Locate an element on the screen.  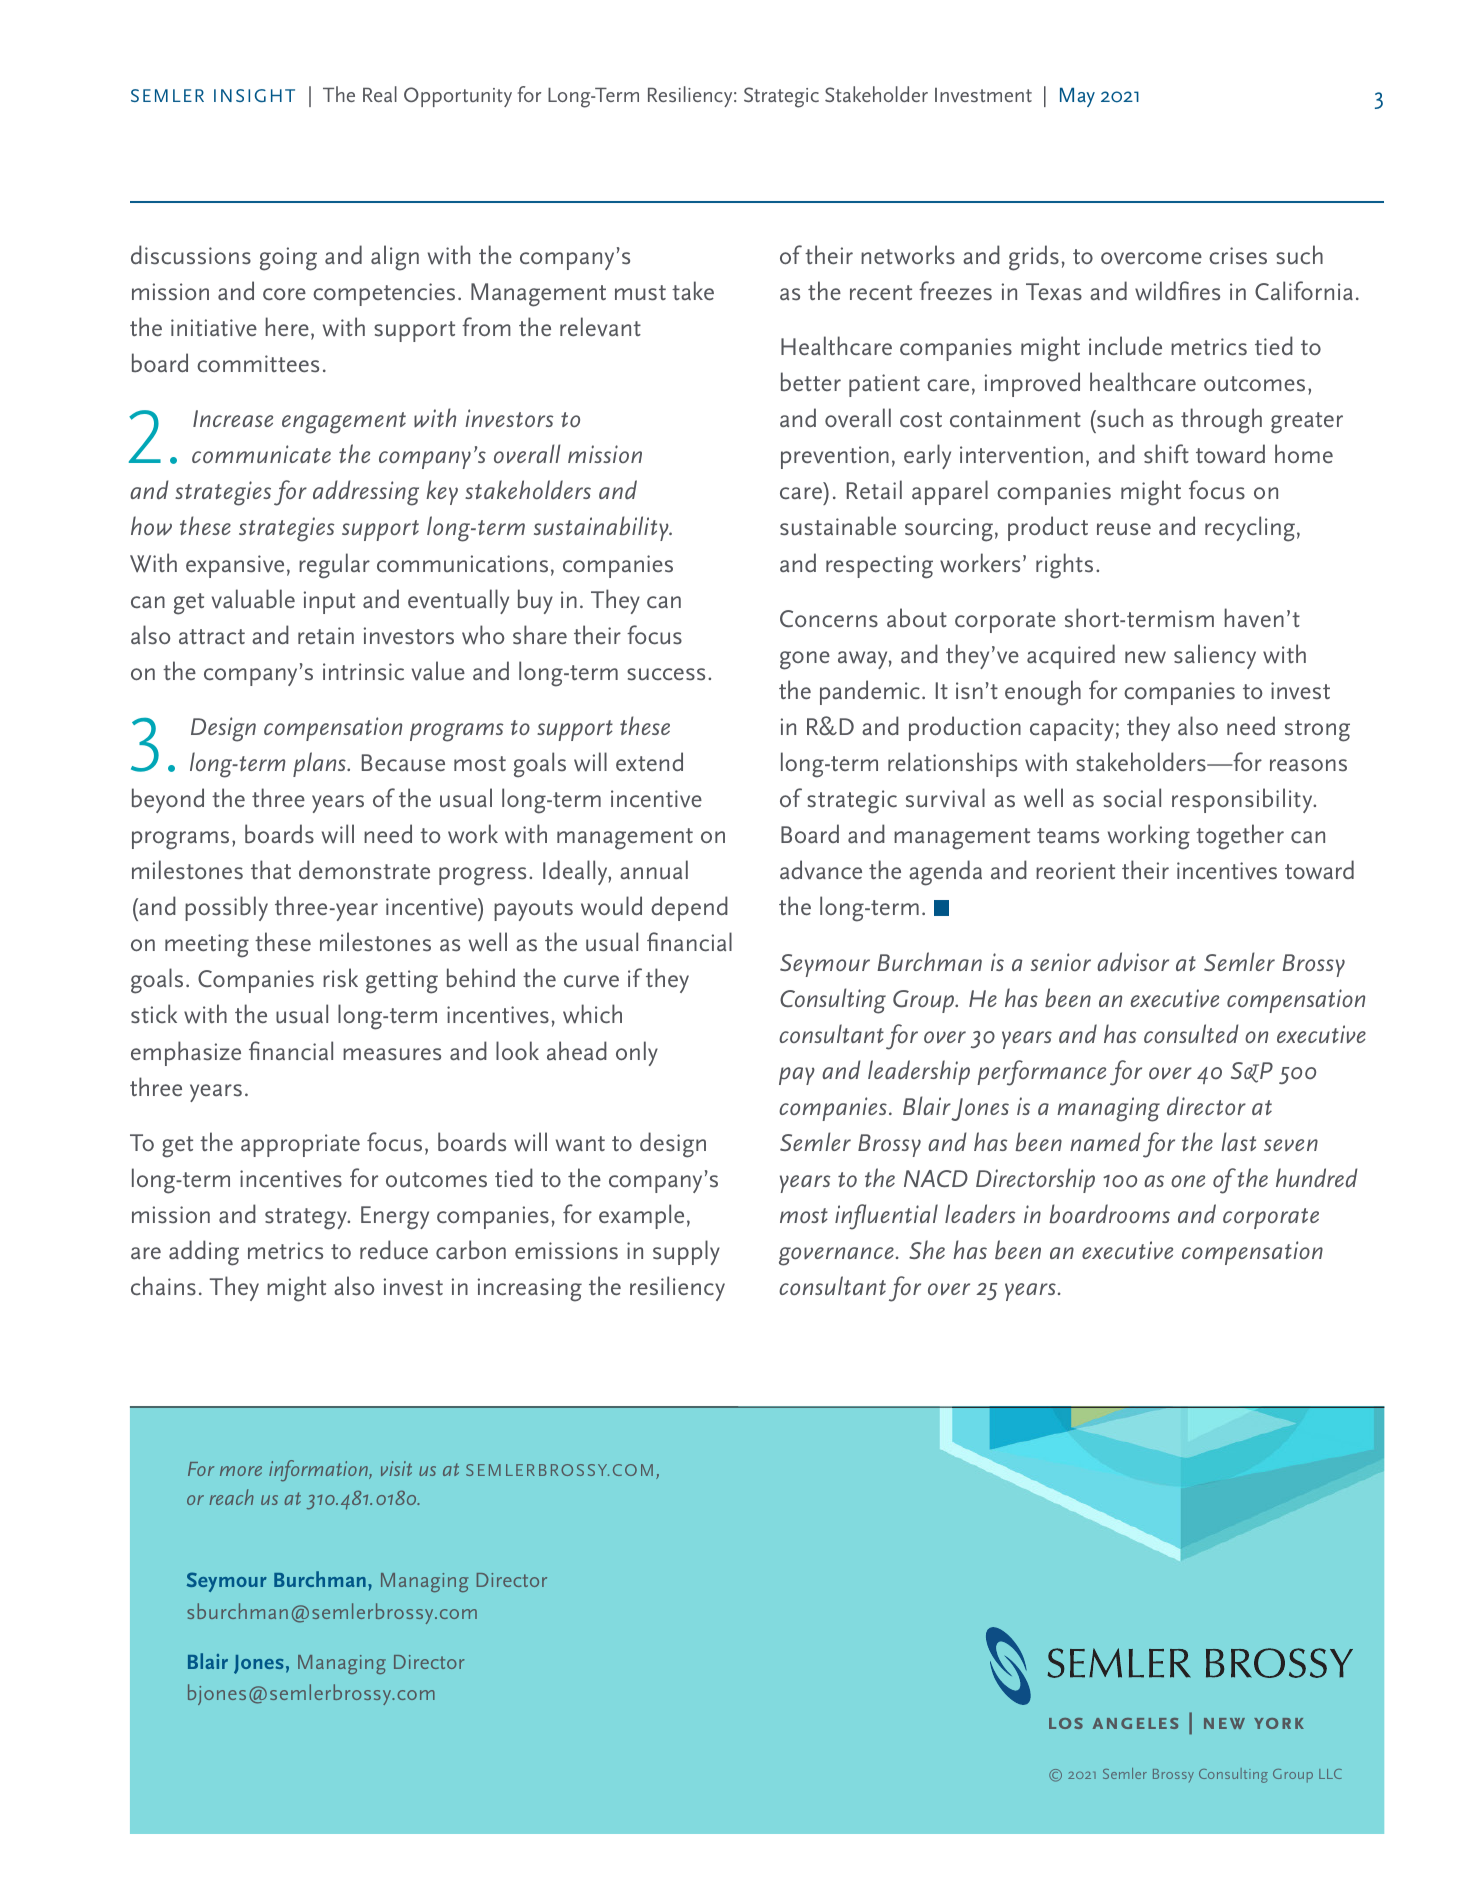
los is located at coordinates (1066, 1723).
